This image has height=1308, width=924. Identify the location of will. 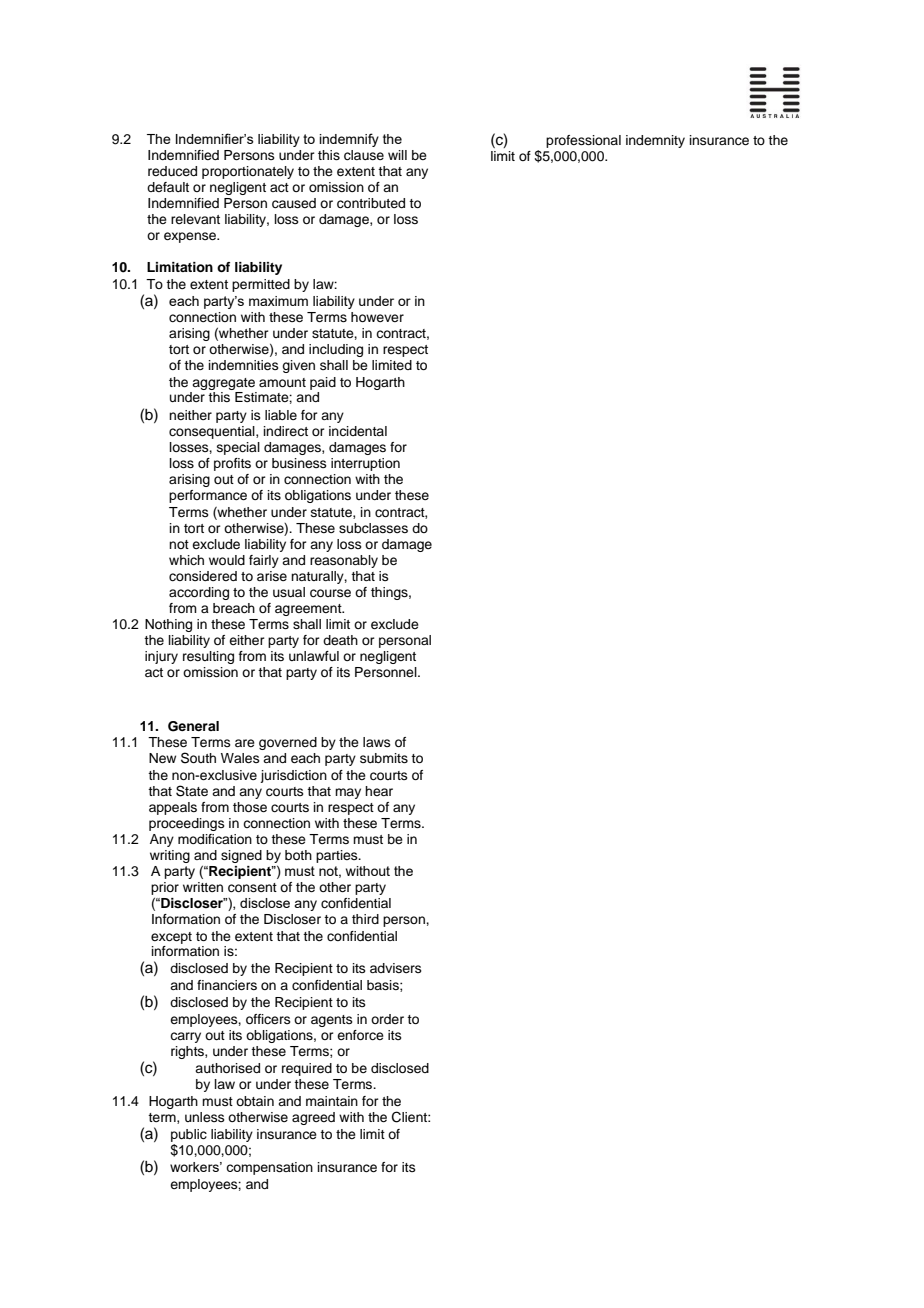
(397, 155).
